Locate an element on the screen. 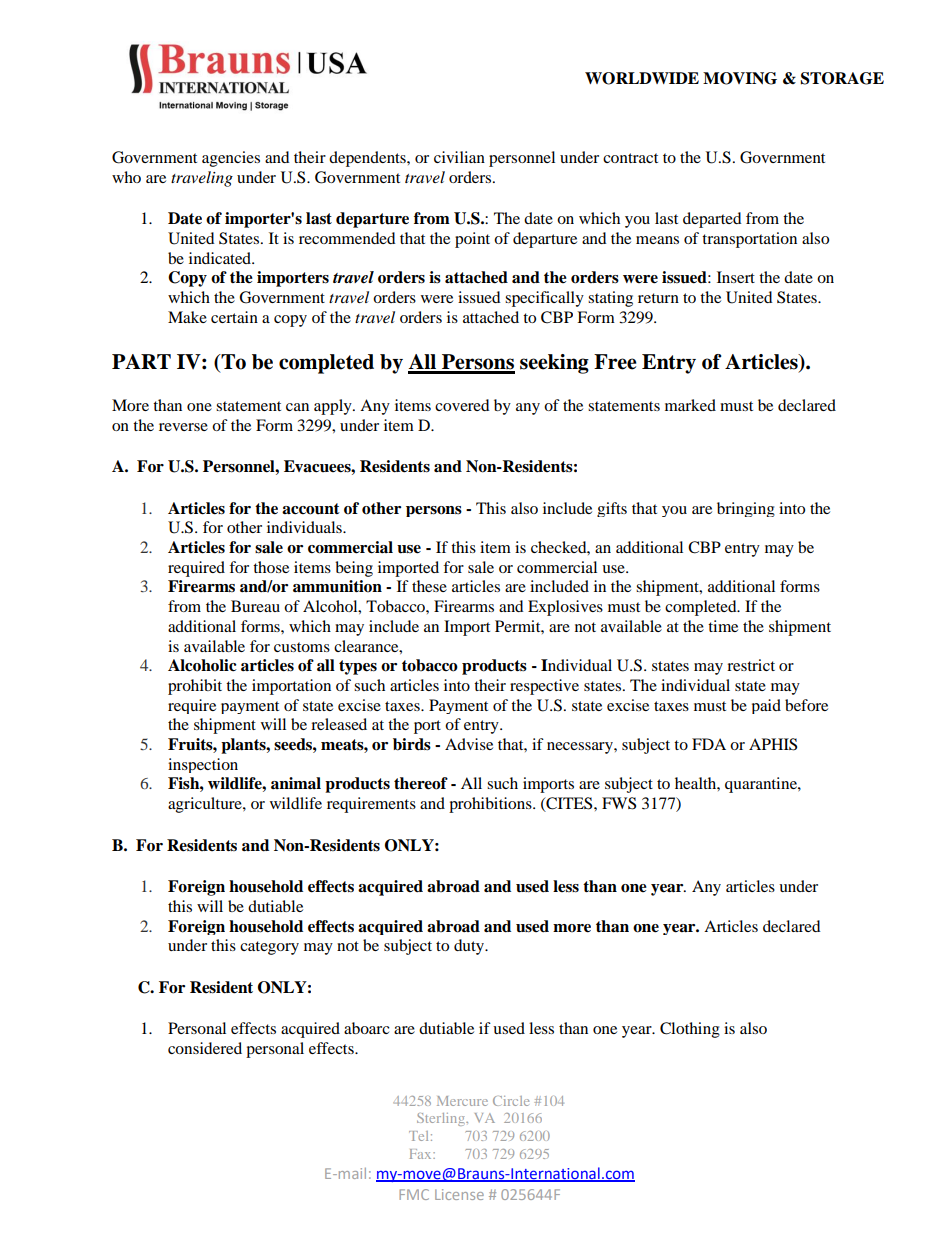  quarantine is located at coordinates (762, 785).
